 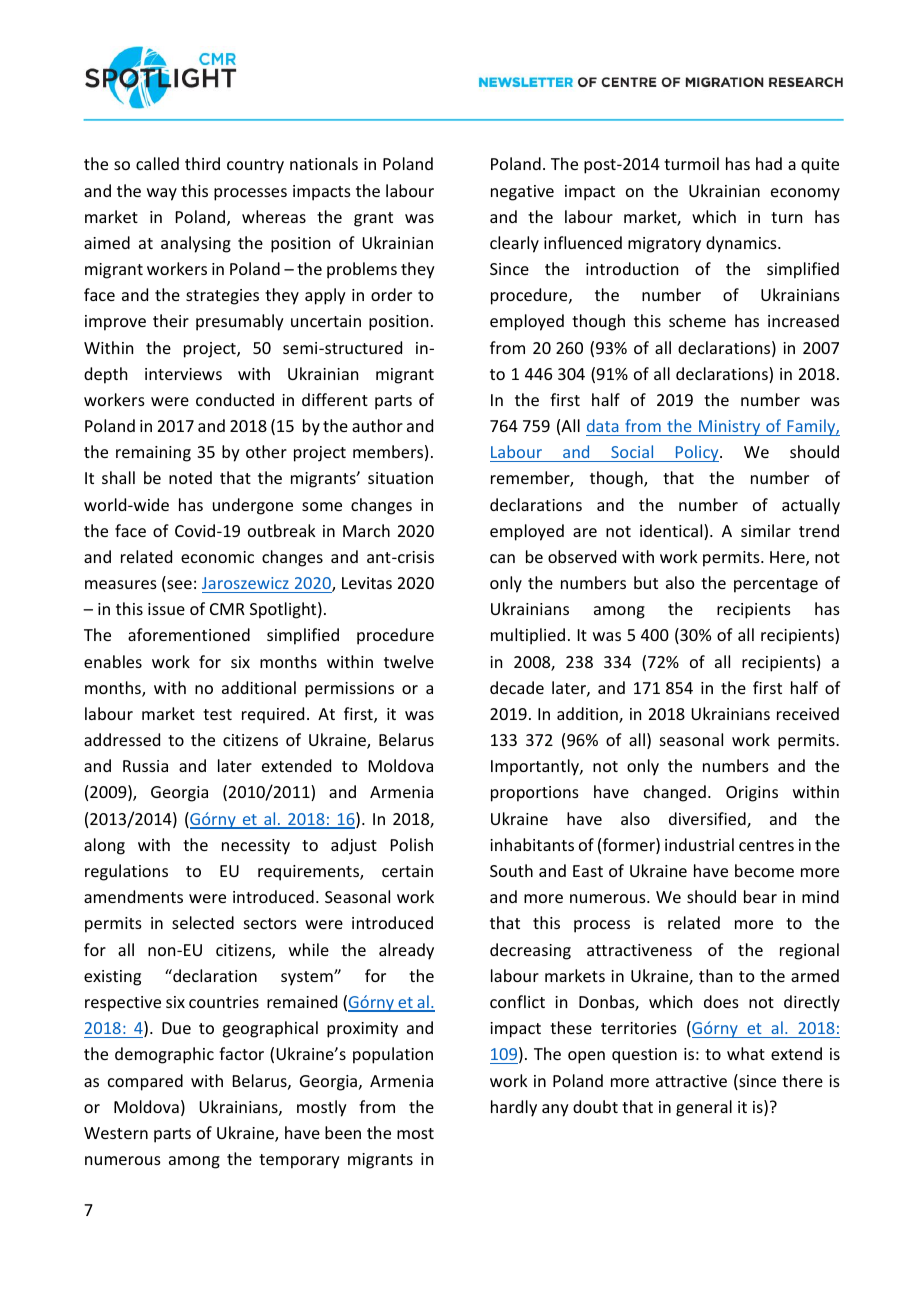 What do you see at coordinates (769, 163) in the screenshot?
I see `had` at bounding box center [769, 163].
